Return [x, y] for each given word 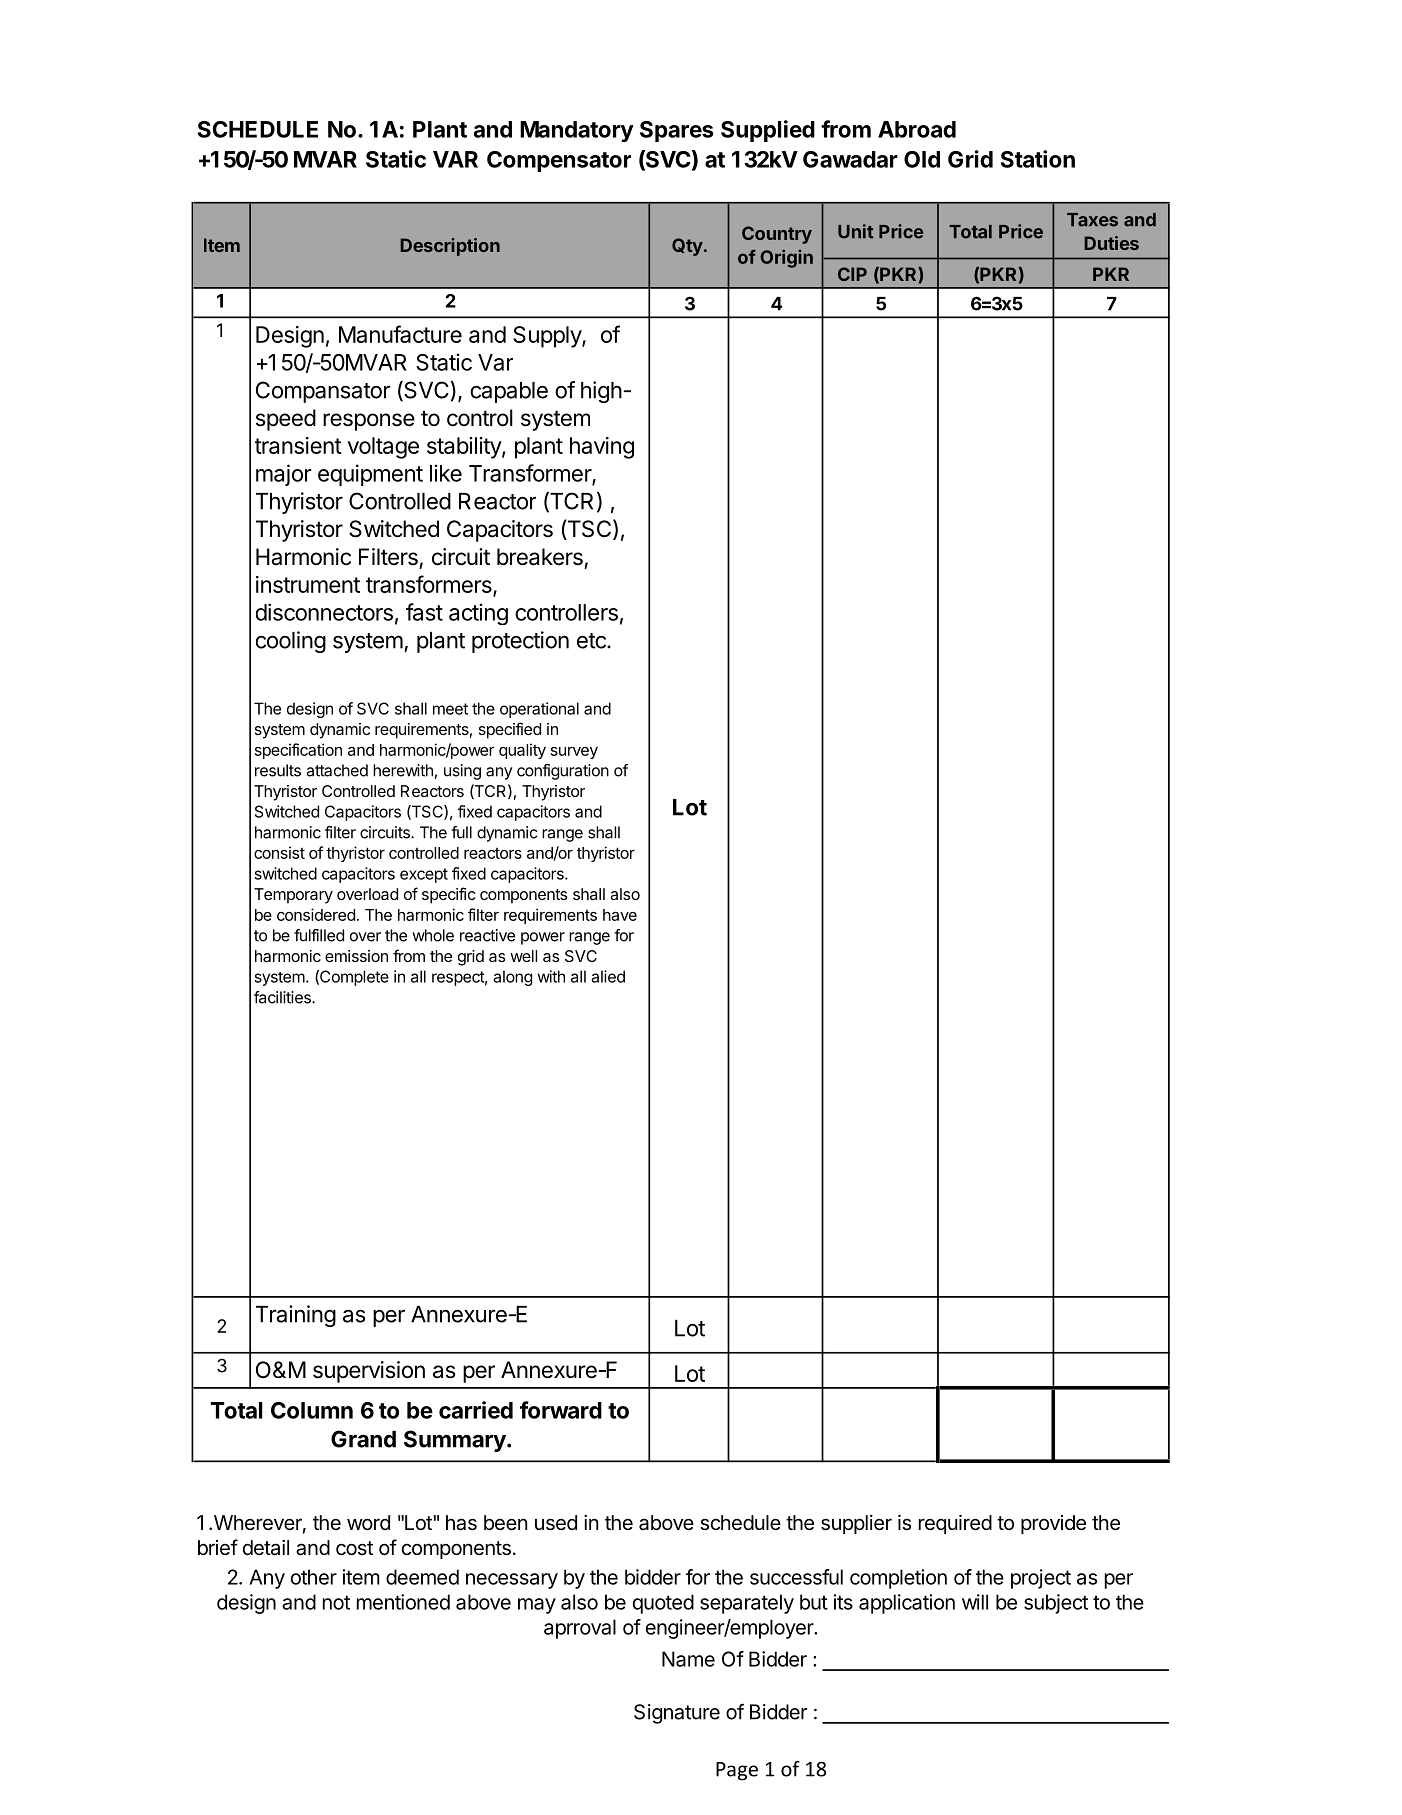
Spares [677, 131]
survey [574, 753]
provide [1053, 1524]
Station [1038, 159]
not [336, 1602]
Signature [677, 1714]
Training [296, 1316]
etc [592, 641]
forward [561, 1410]
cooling [291, 642]
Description [450, 247]
